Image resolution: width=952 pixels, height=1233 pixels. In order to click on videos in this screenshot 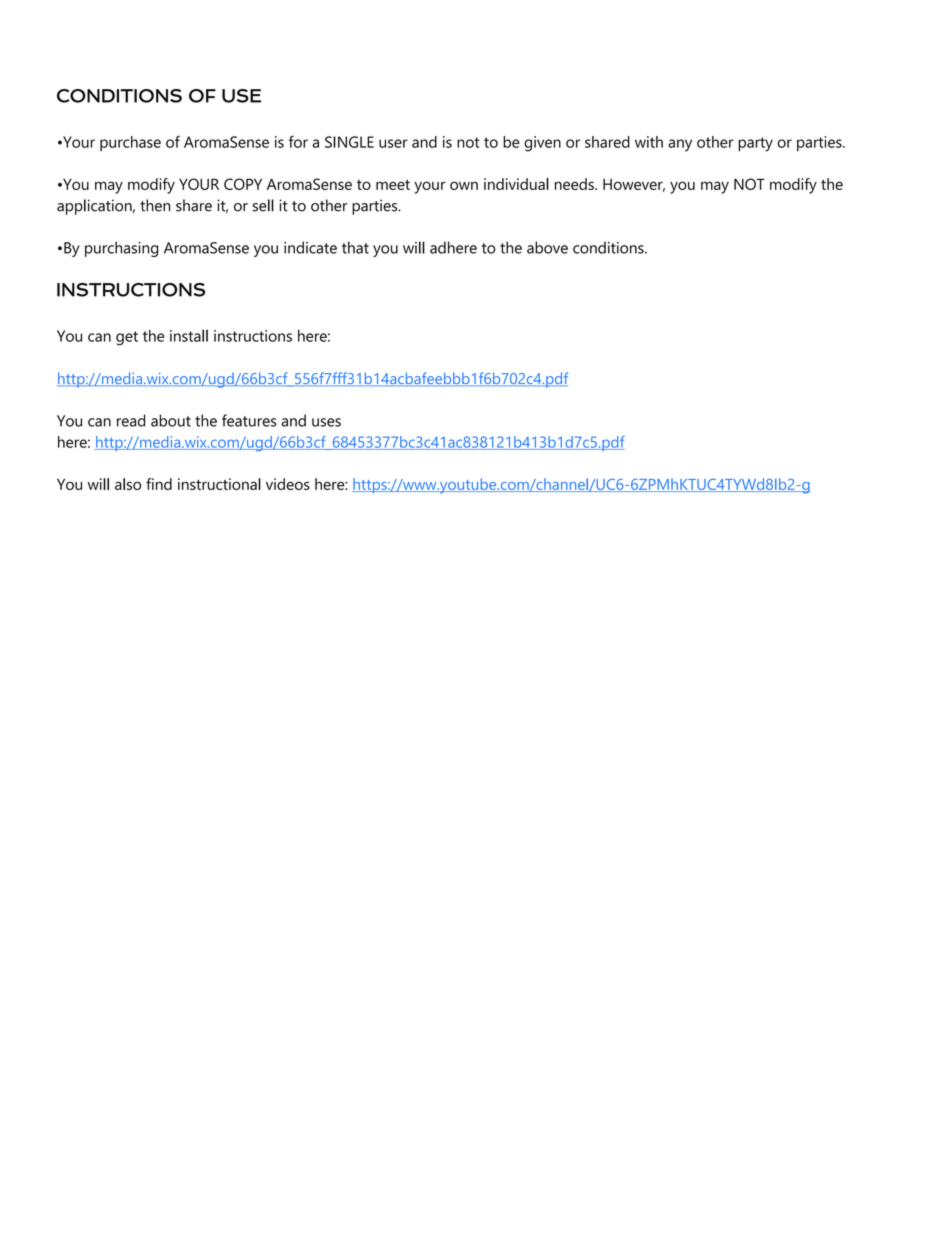, I will do `click(288, 484)`.
